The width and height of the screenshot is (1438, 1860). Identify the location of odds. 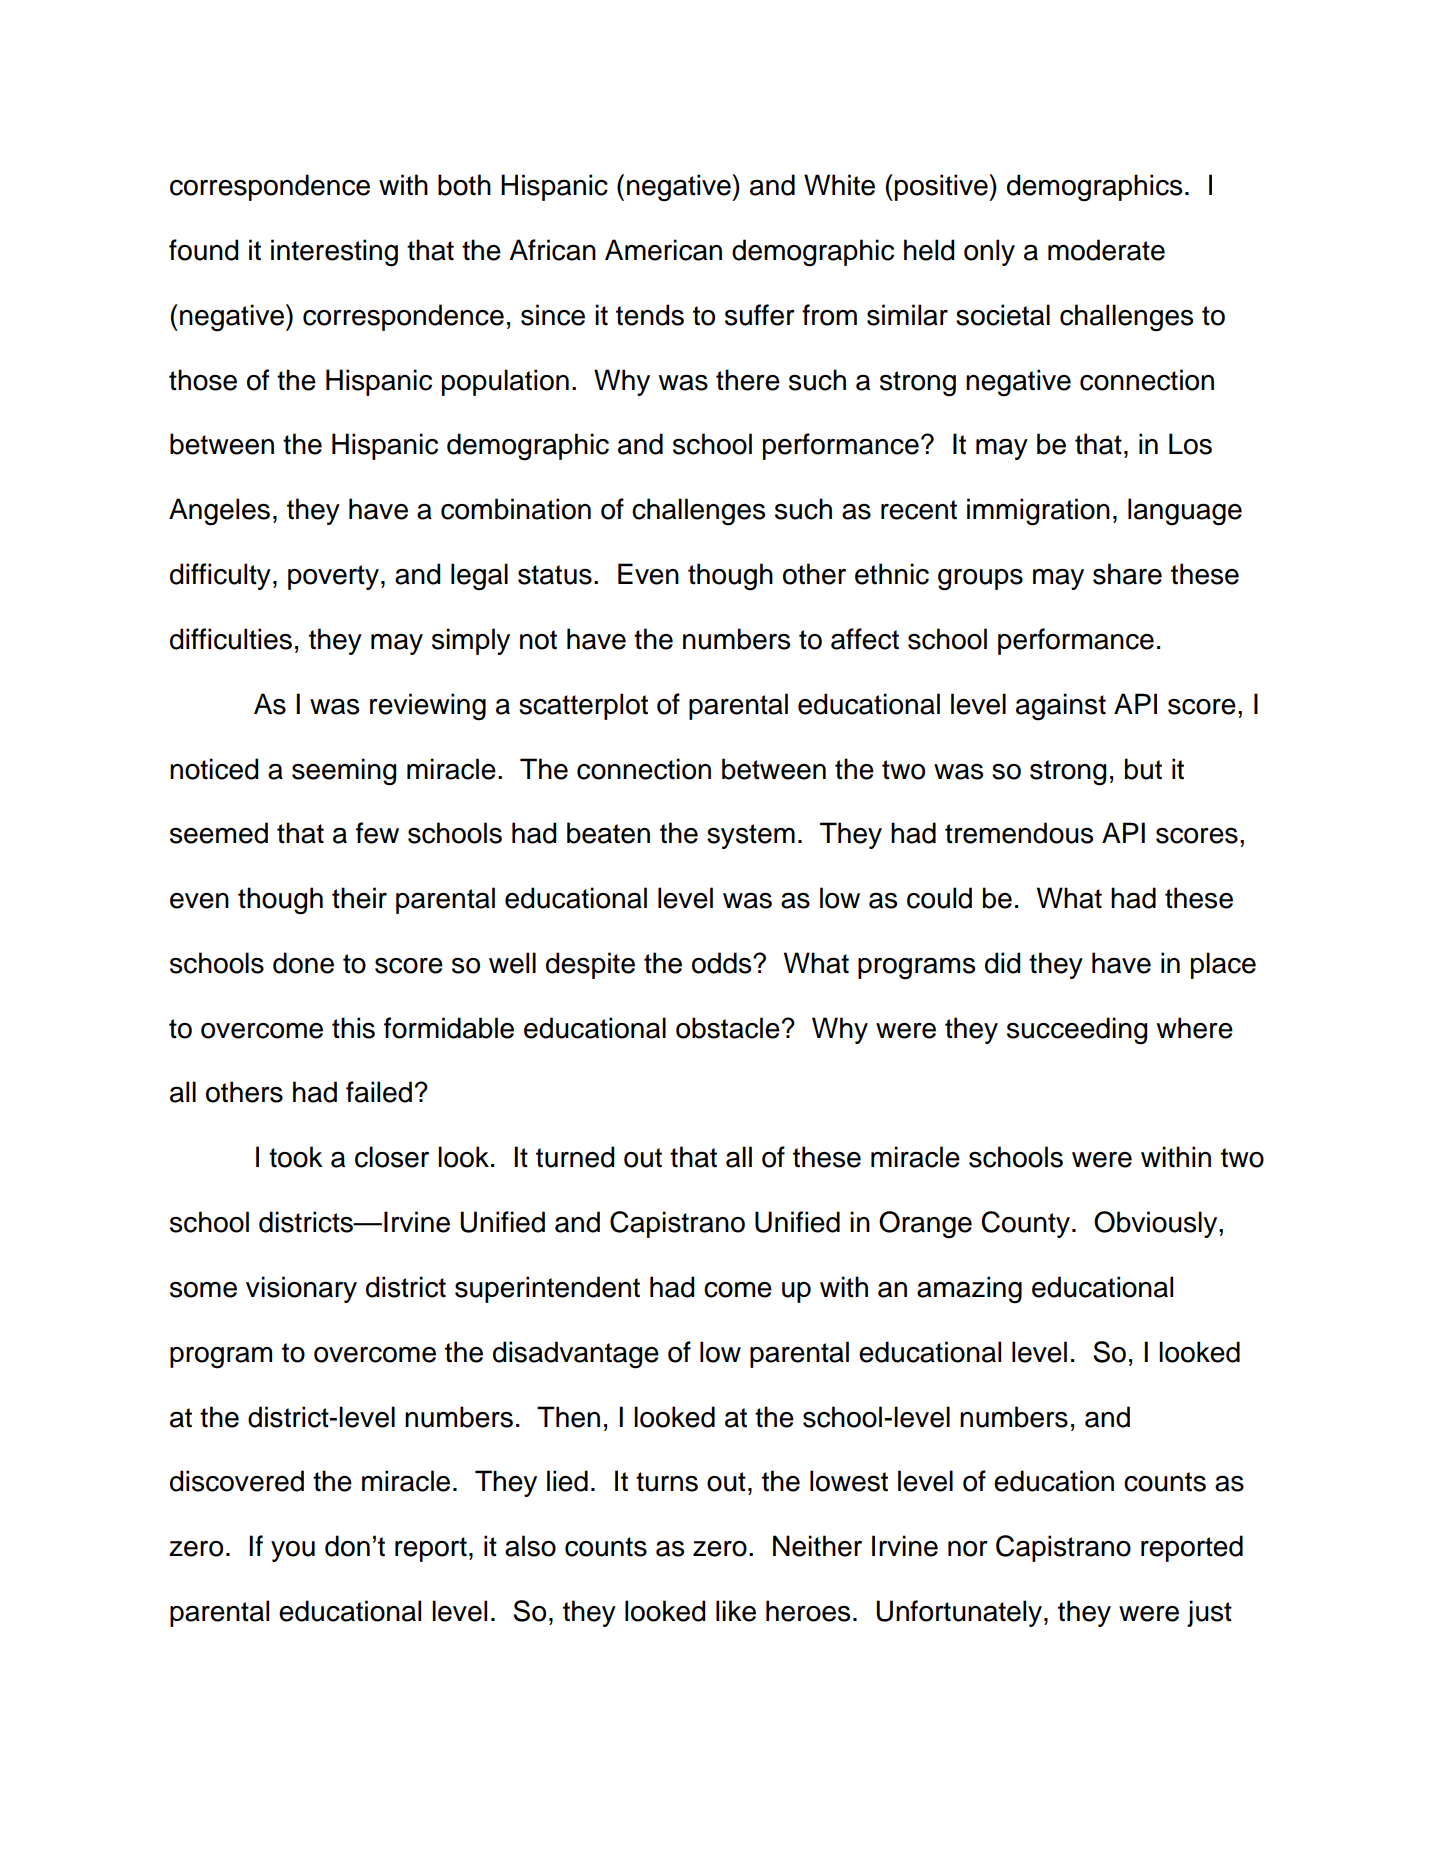
(723, 963).
